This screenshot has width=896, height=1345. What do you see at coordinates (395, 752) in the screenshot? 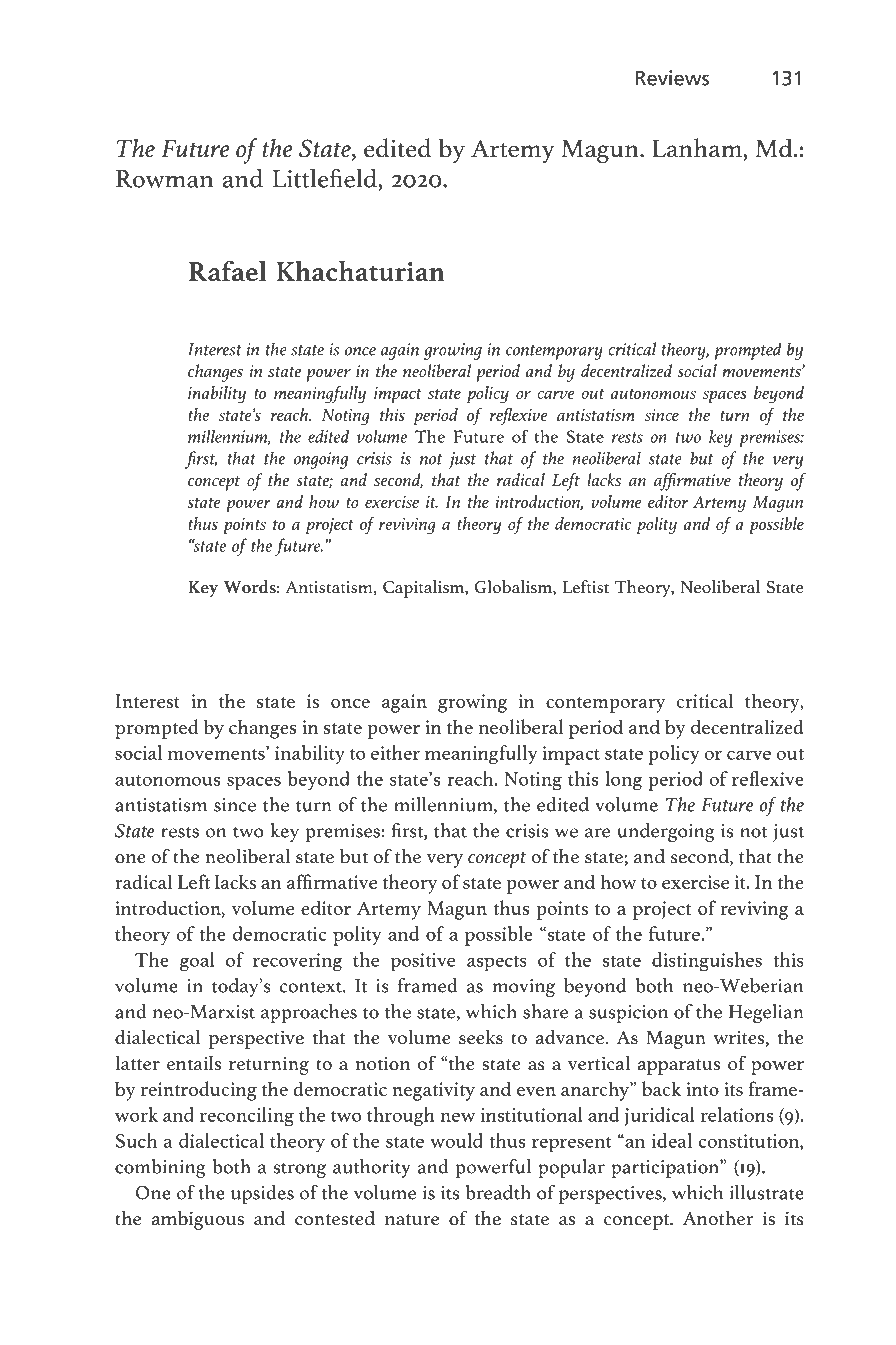
I see `either` at bounding box center [395, 752].
